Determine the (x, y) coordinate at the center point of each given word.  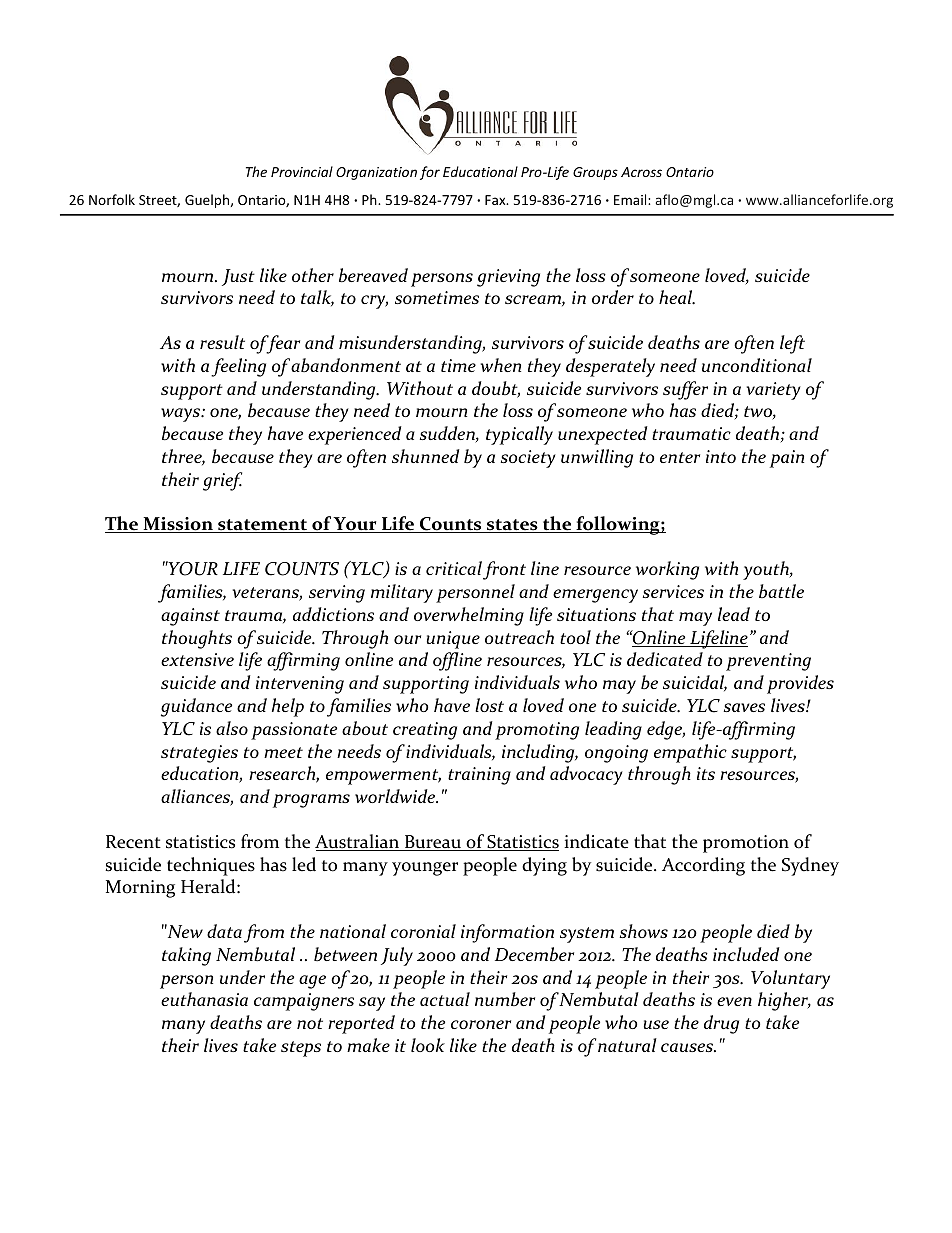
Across (641, 172)
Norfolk (112, 199)
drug (721, 1024)
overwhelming (469, 616)
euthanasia (204, 999)
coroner (481, 1024)
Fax (496, 200)
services (673, 591)
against (190, 617)
